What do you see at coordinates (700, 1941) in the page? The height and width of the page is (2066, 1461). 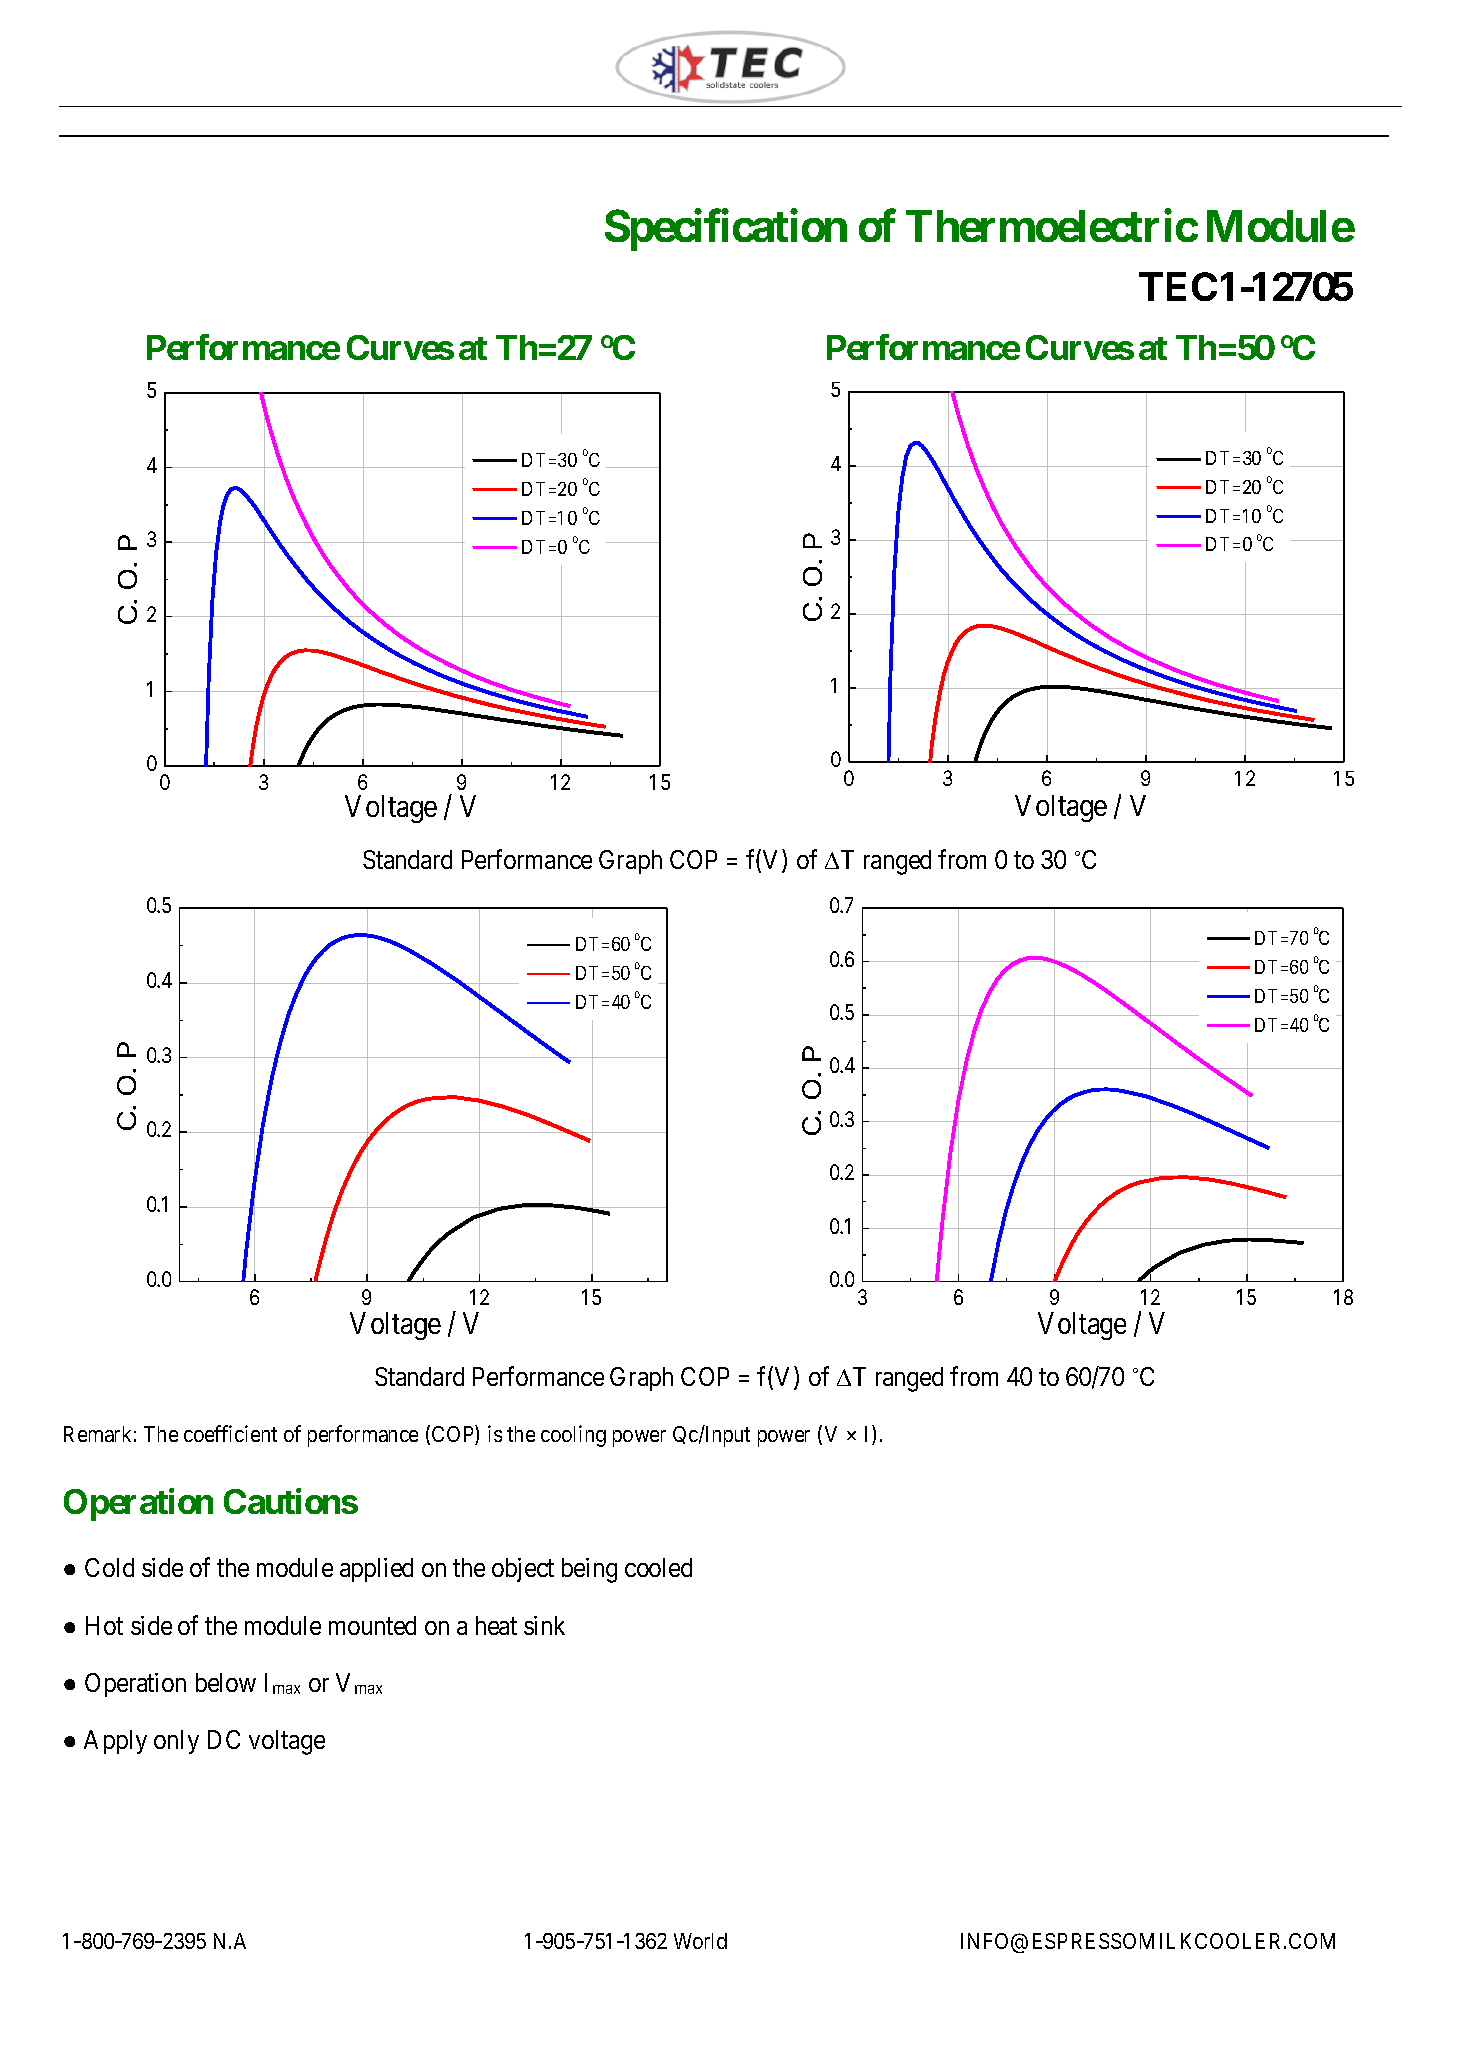 I see `World` at bounding box center [700, 1941].
